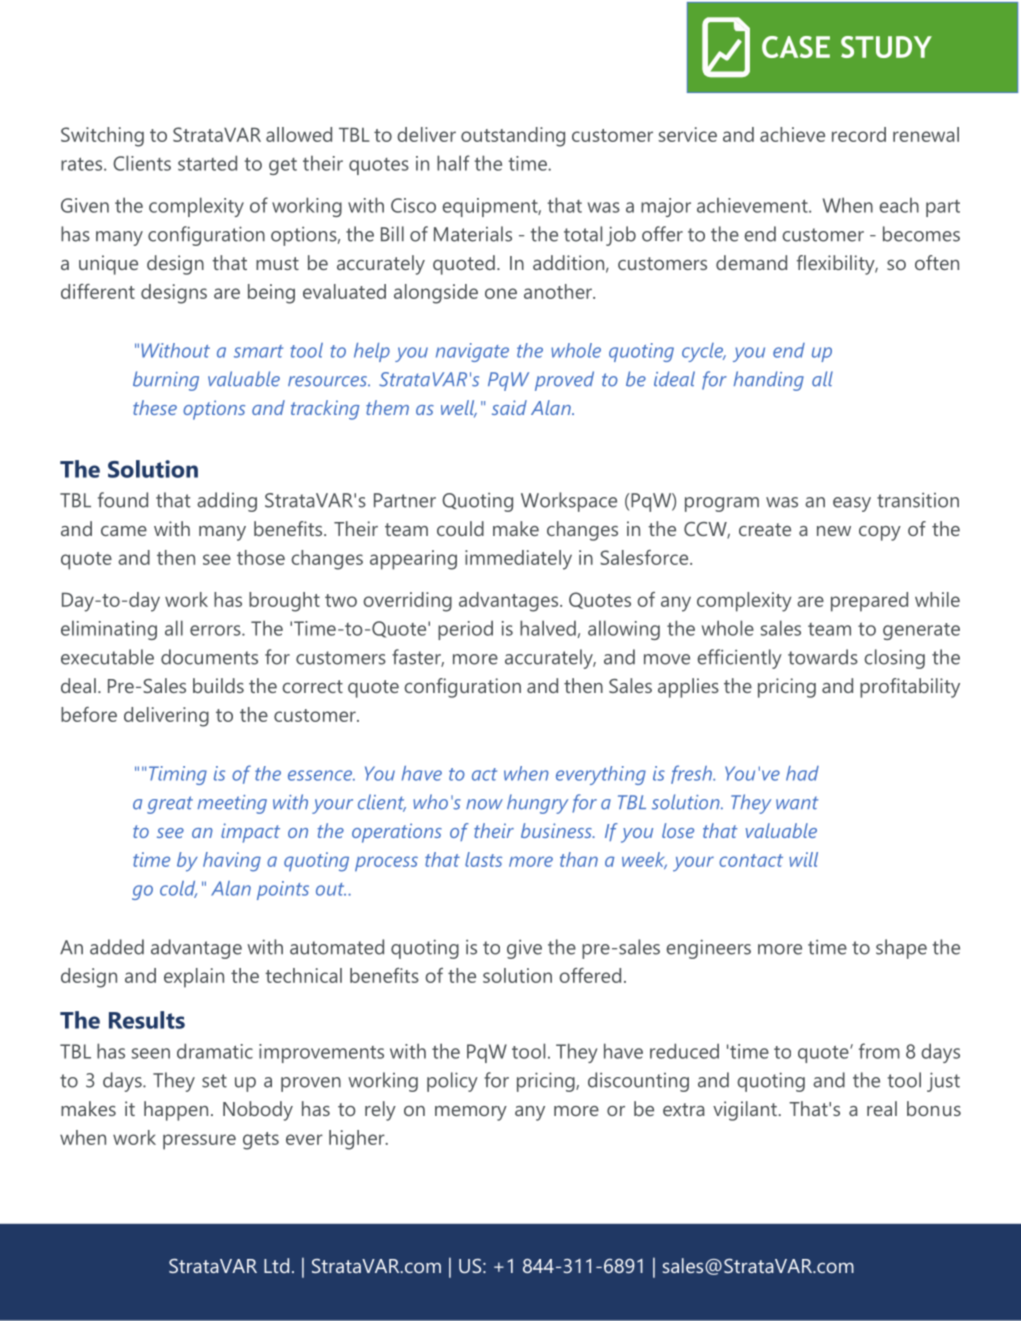  I want to click on Ltd, so click(276, 1265).
